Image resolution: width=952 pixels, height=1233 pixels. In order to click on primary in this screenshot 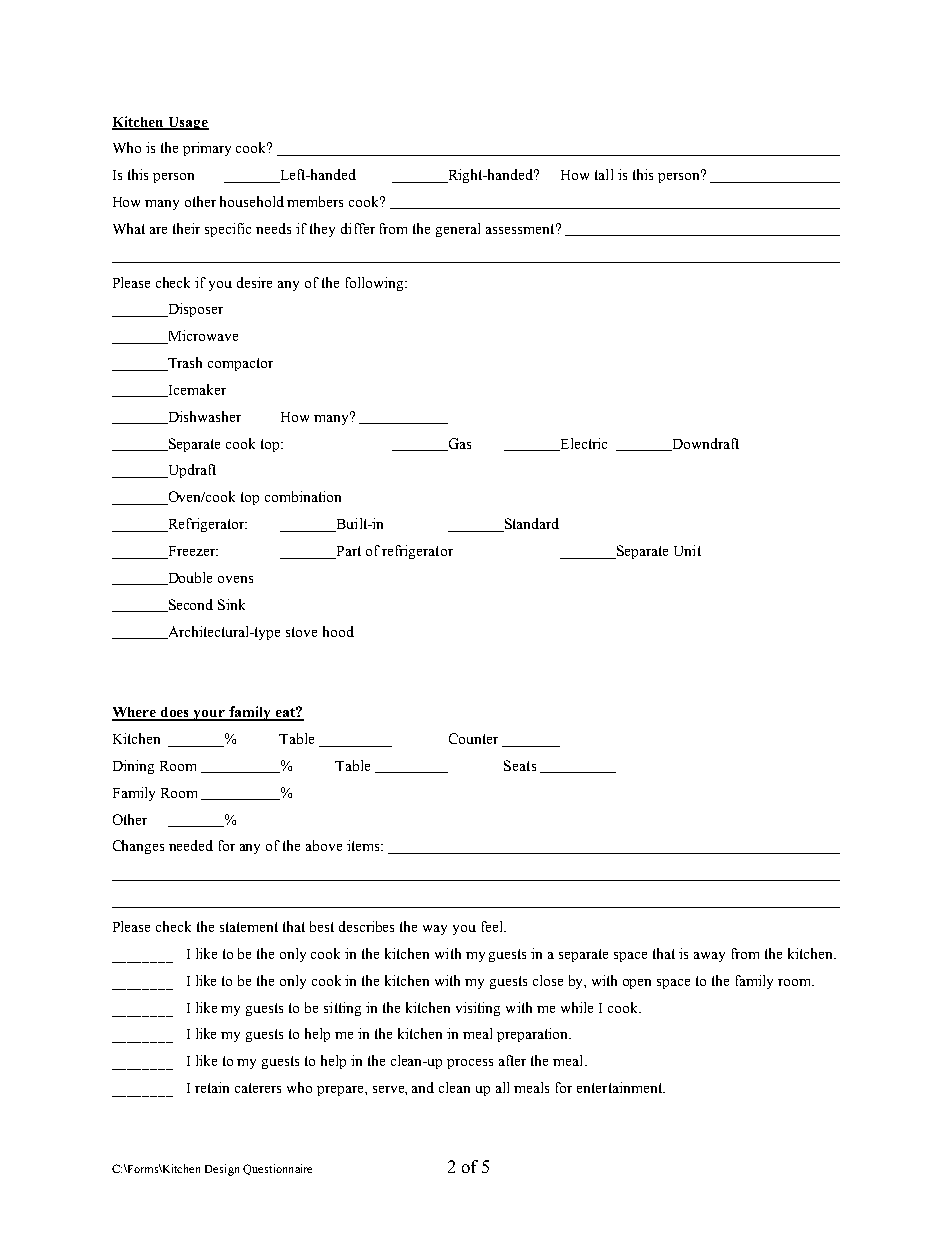, I will do `click(207, 149)`.
